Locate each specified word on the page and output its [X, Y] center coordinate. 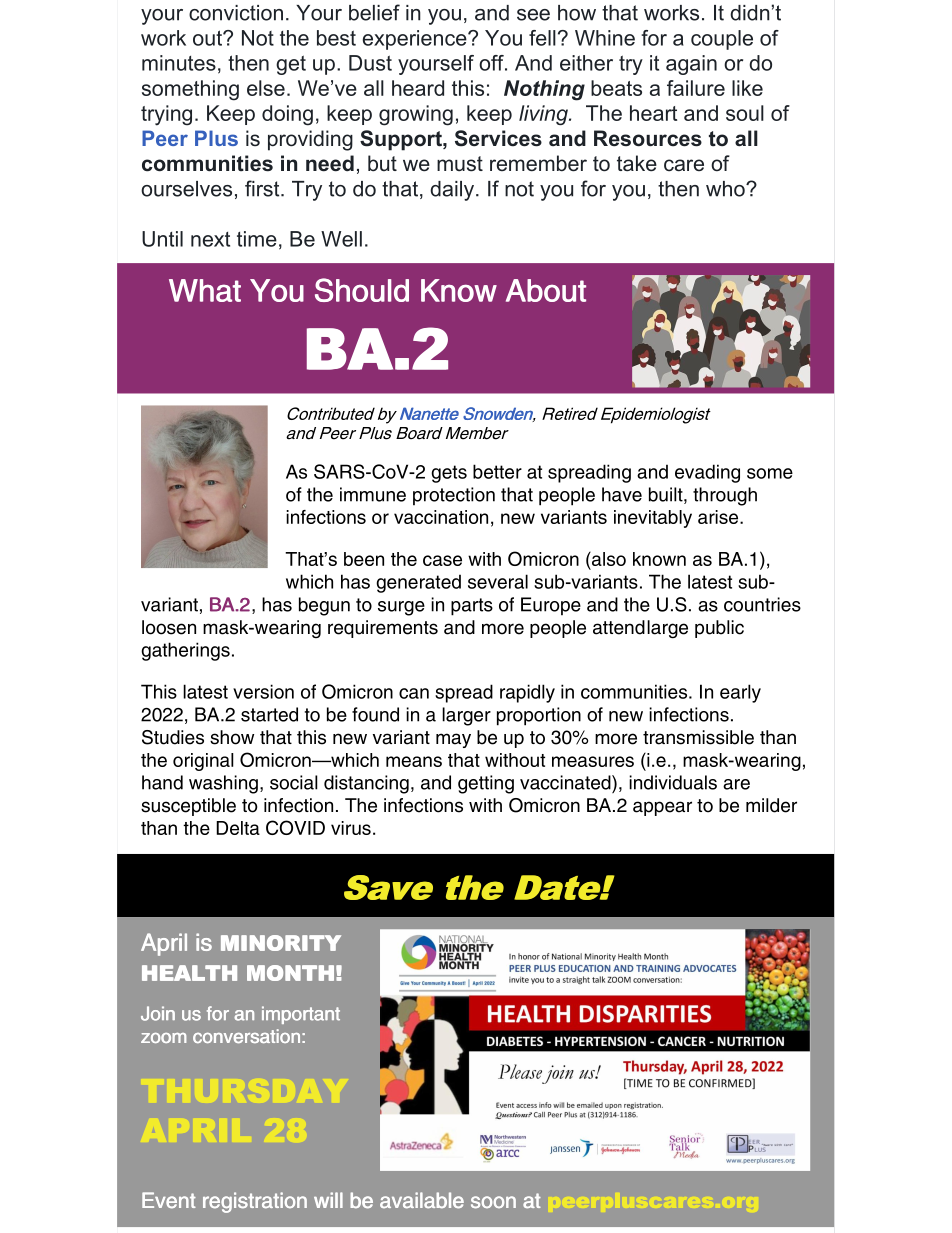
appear [662, 808]
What [205, 290]
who [726, 189]
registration [255, 1202]
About [546, 290]
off [492, 63]
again [691, 65]
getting [486, 784]
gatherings [185, 651]
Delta [238, 828]
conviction [236, 13]
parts [472, 607]
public [719, 629]
